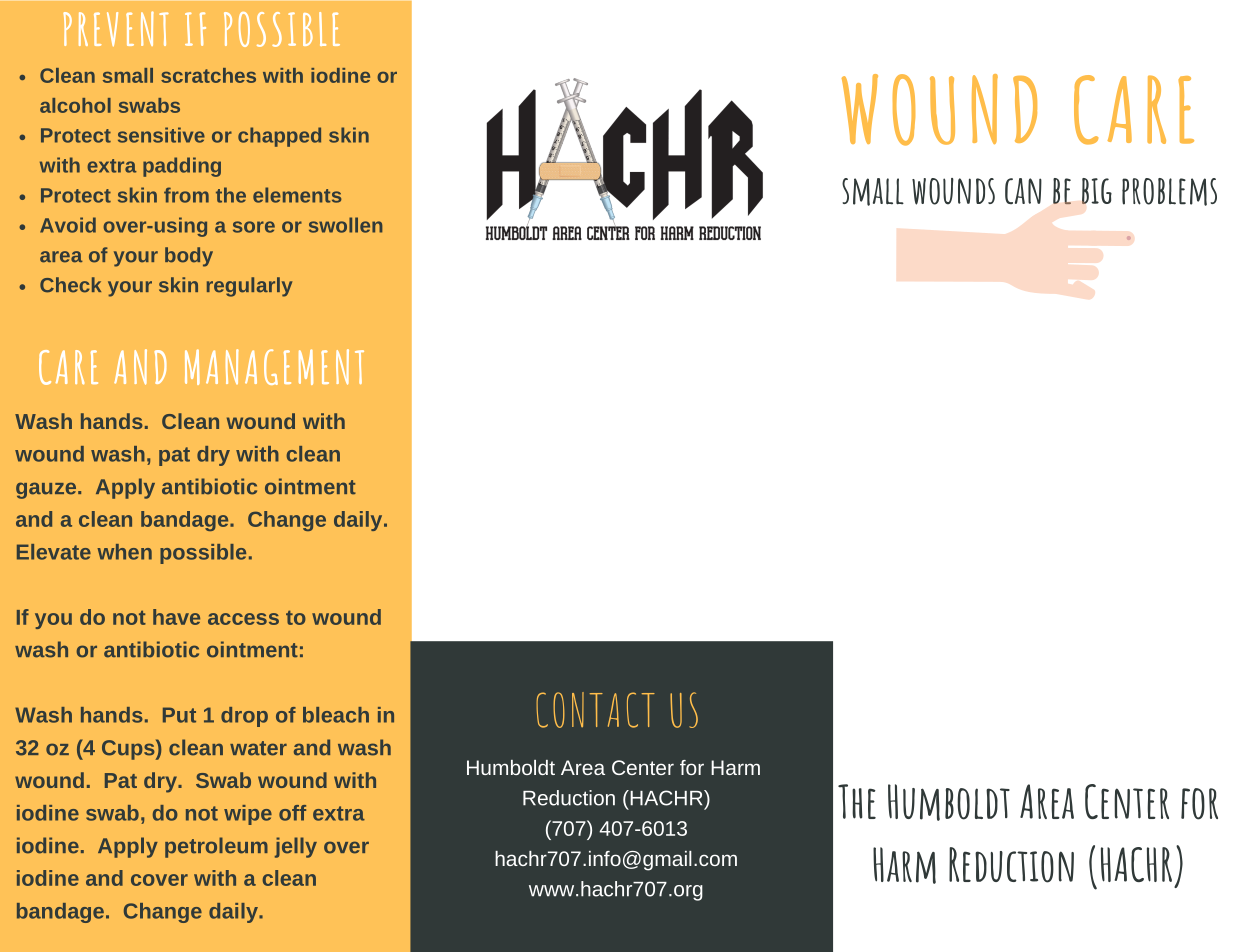 The height and width of the image is (952, 1233). I want to click on gauze, so click(47, 490).
